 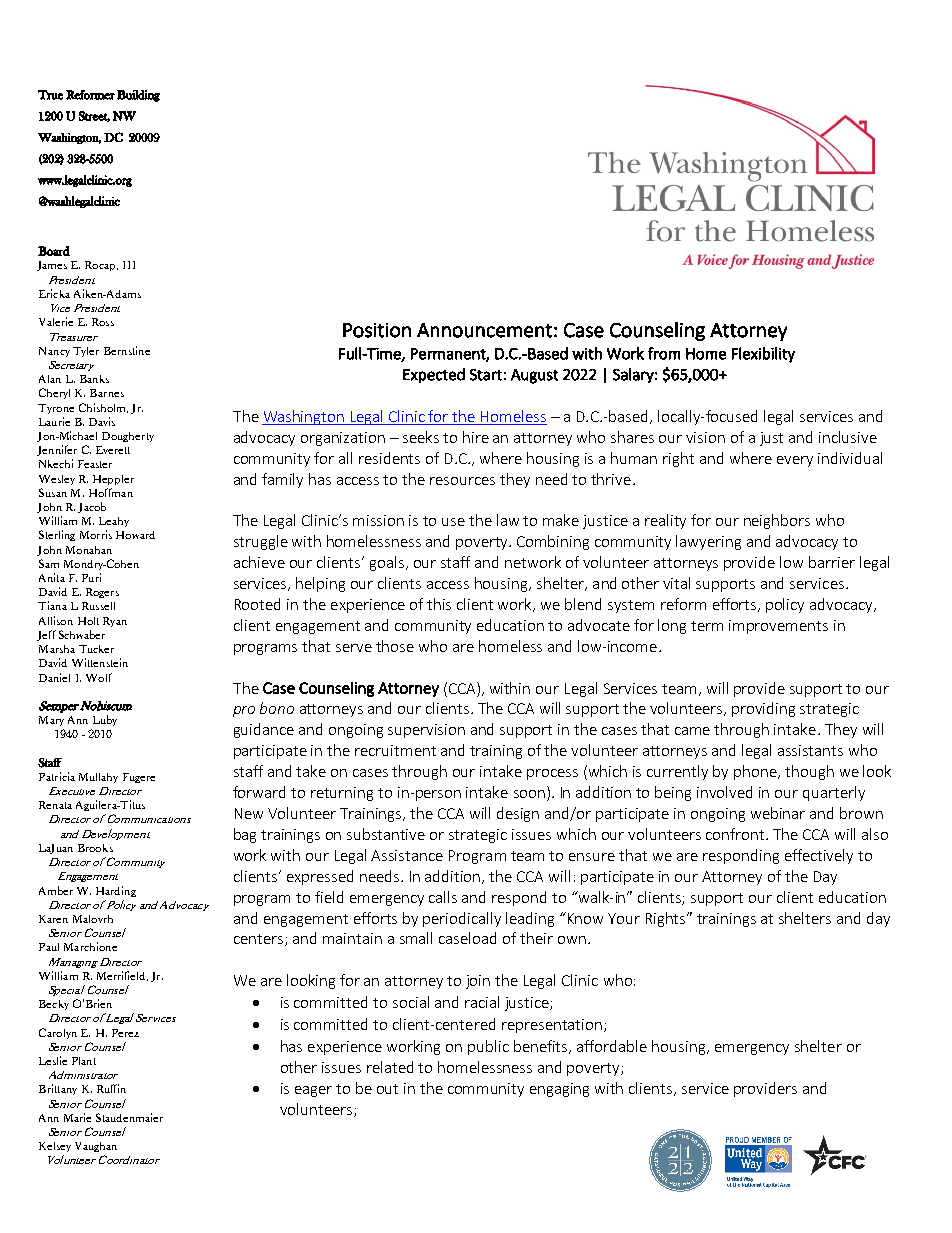 What do you see at coordinates (486, 375) in the screenshot?
I see `Start` at bounding box center [486, 375].
